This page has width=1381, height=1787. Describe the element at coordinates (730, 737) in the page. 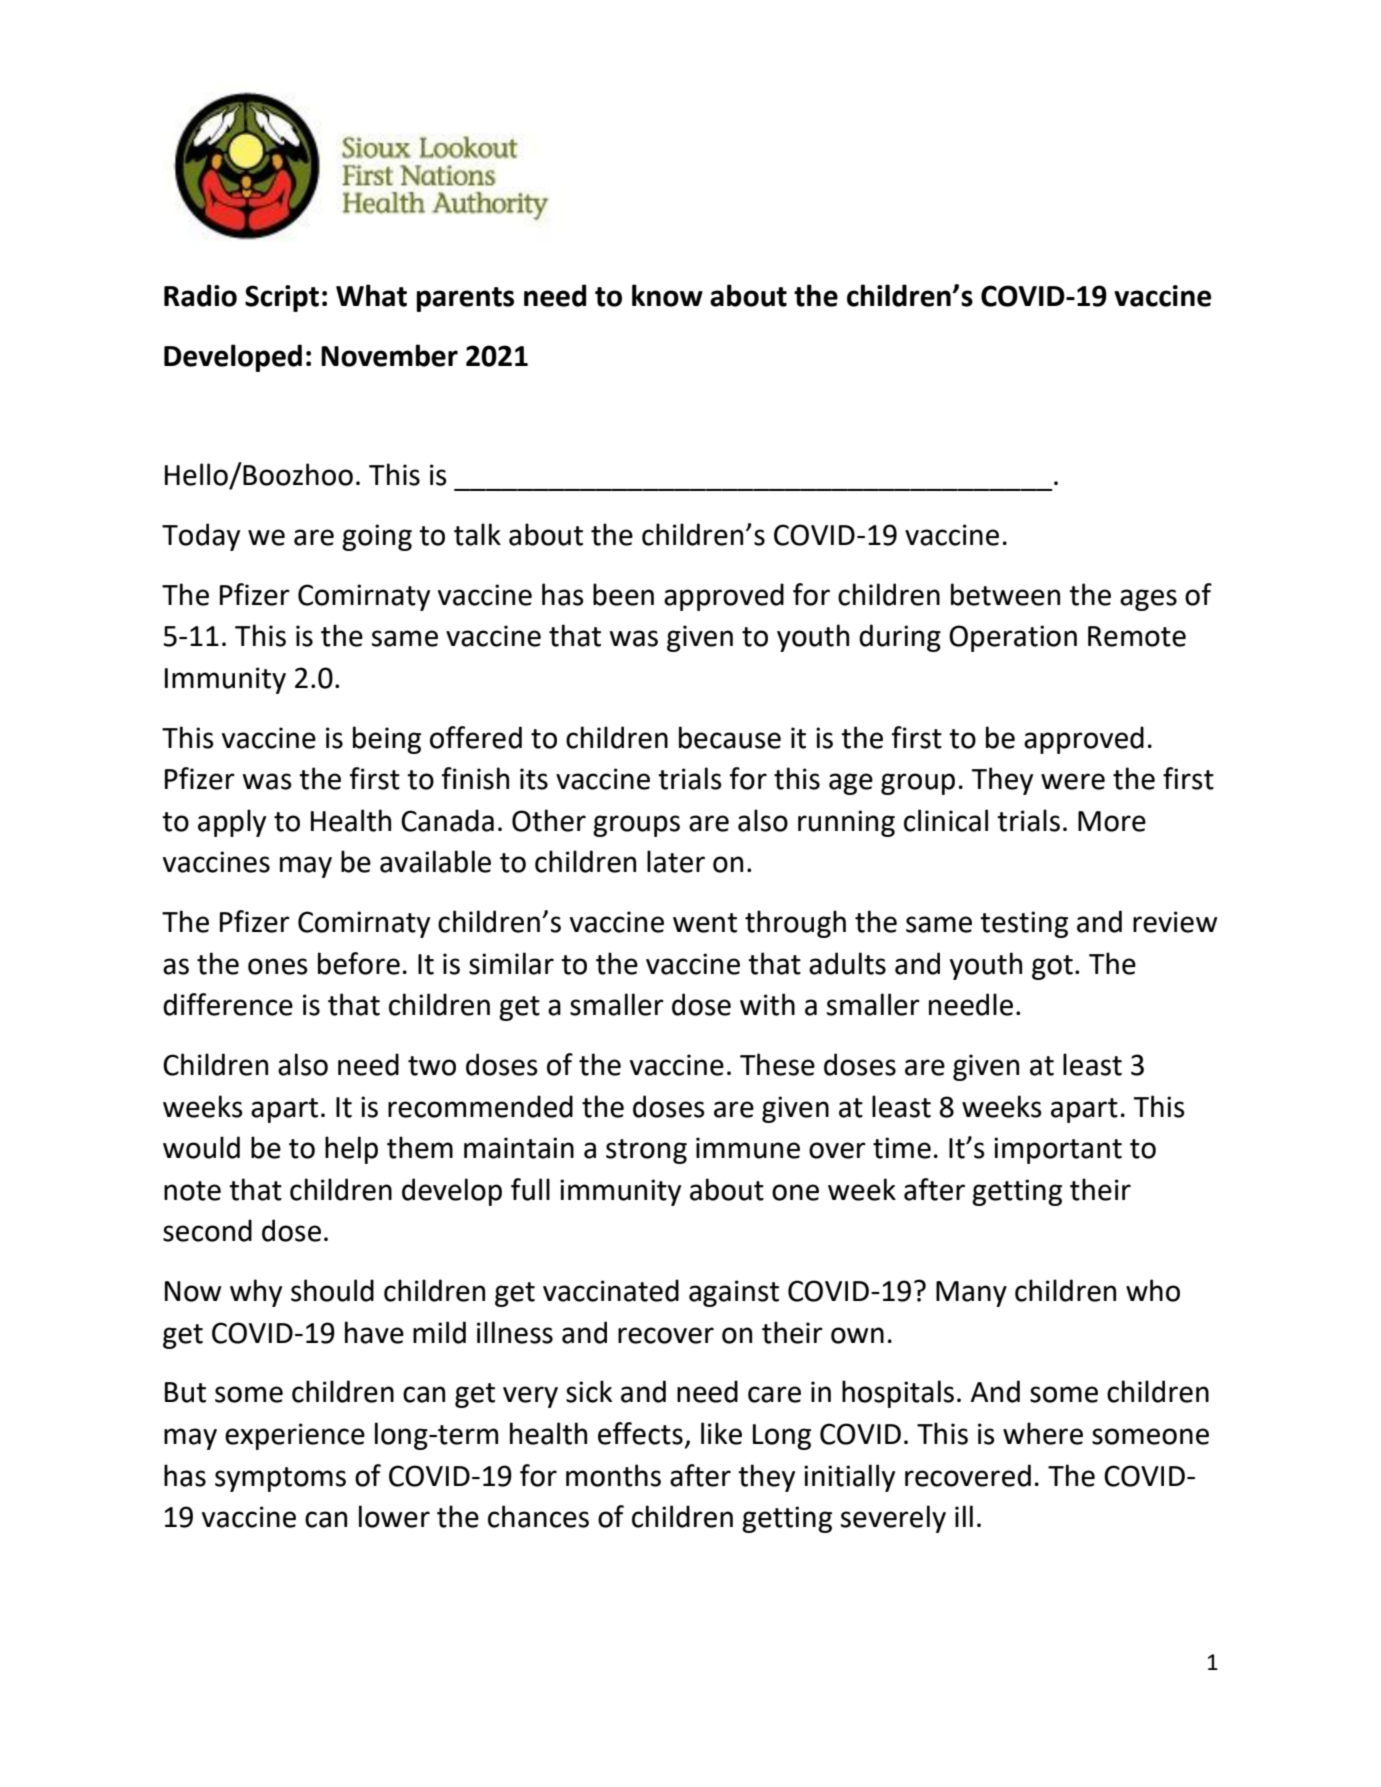

I see `because` at that location.
